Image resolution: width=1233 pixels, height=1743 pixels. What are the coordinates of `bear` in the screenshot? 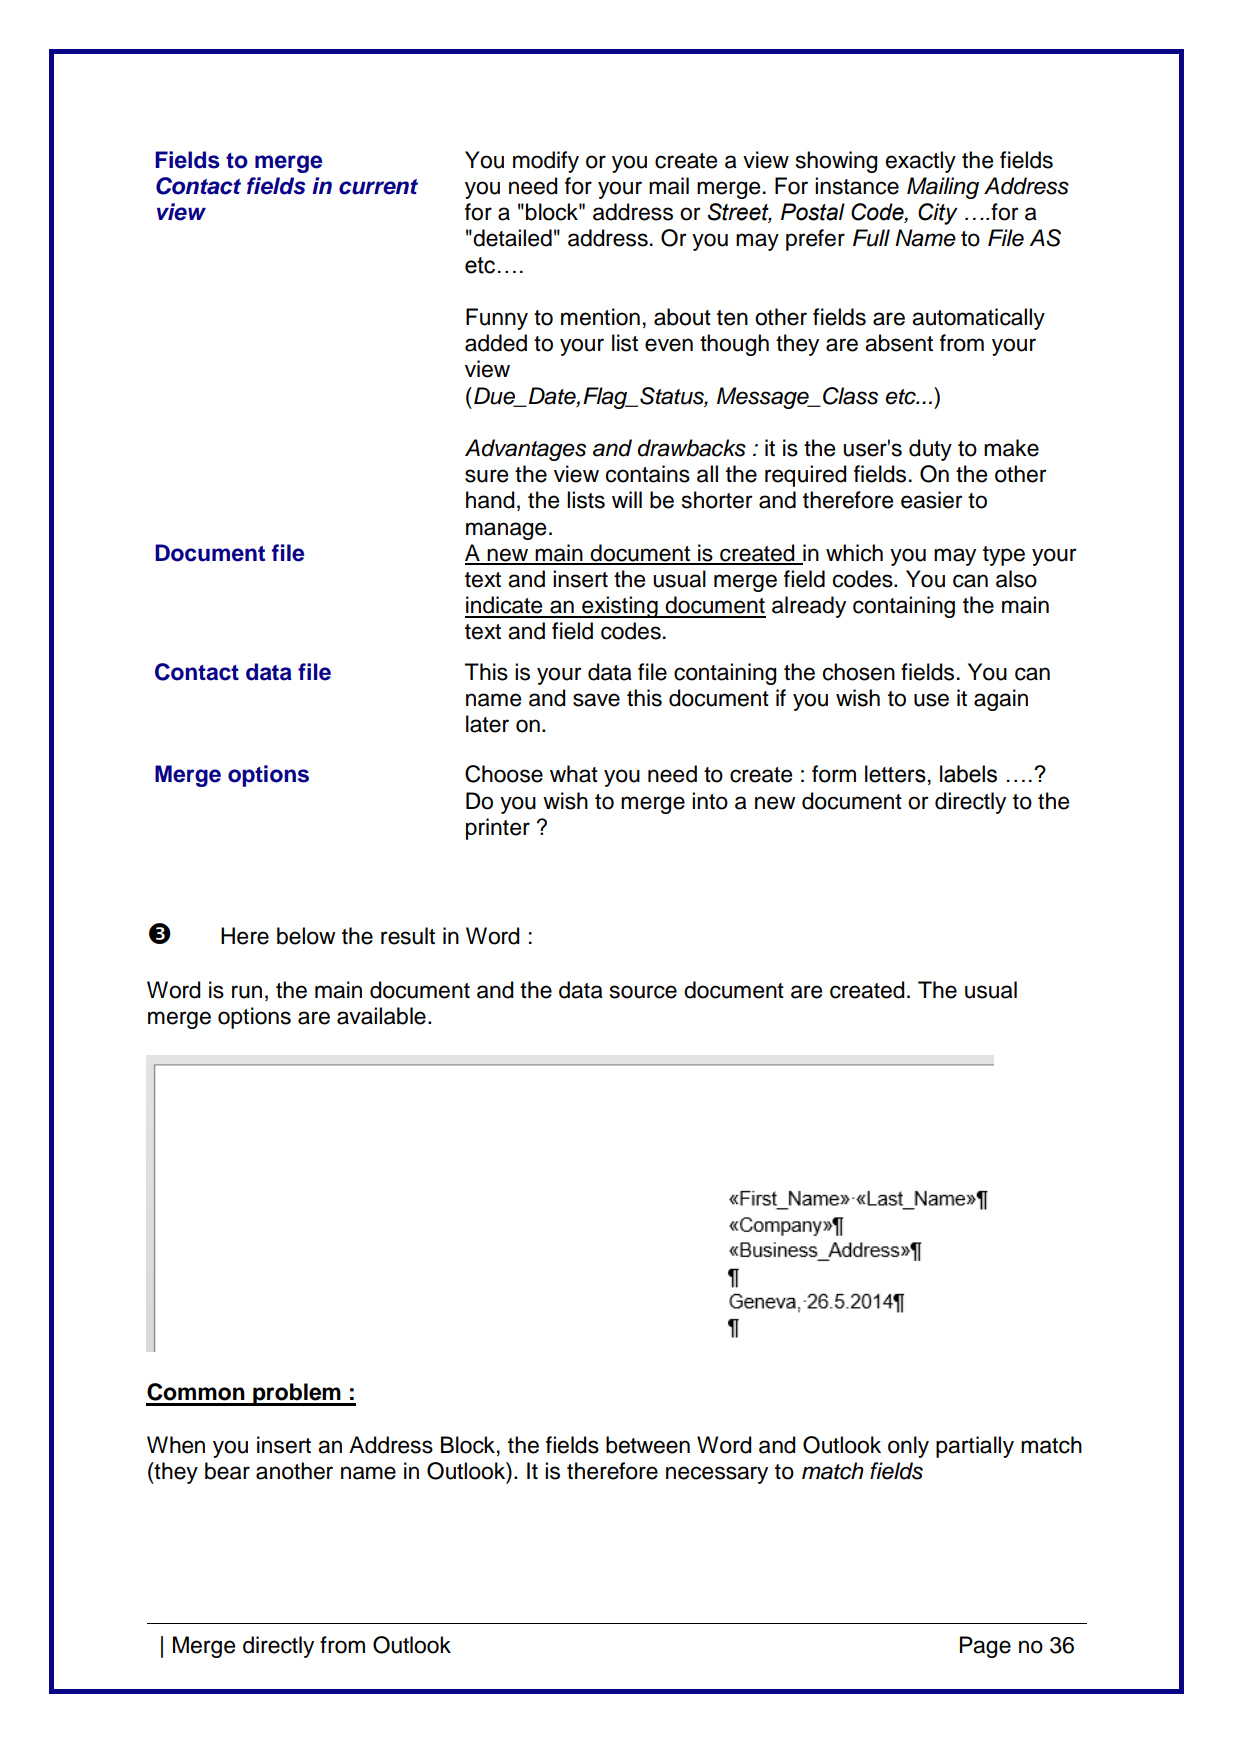 It's located at (227, 1471).
